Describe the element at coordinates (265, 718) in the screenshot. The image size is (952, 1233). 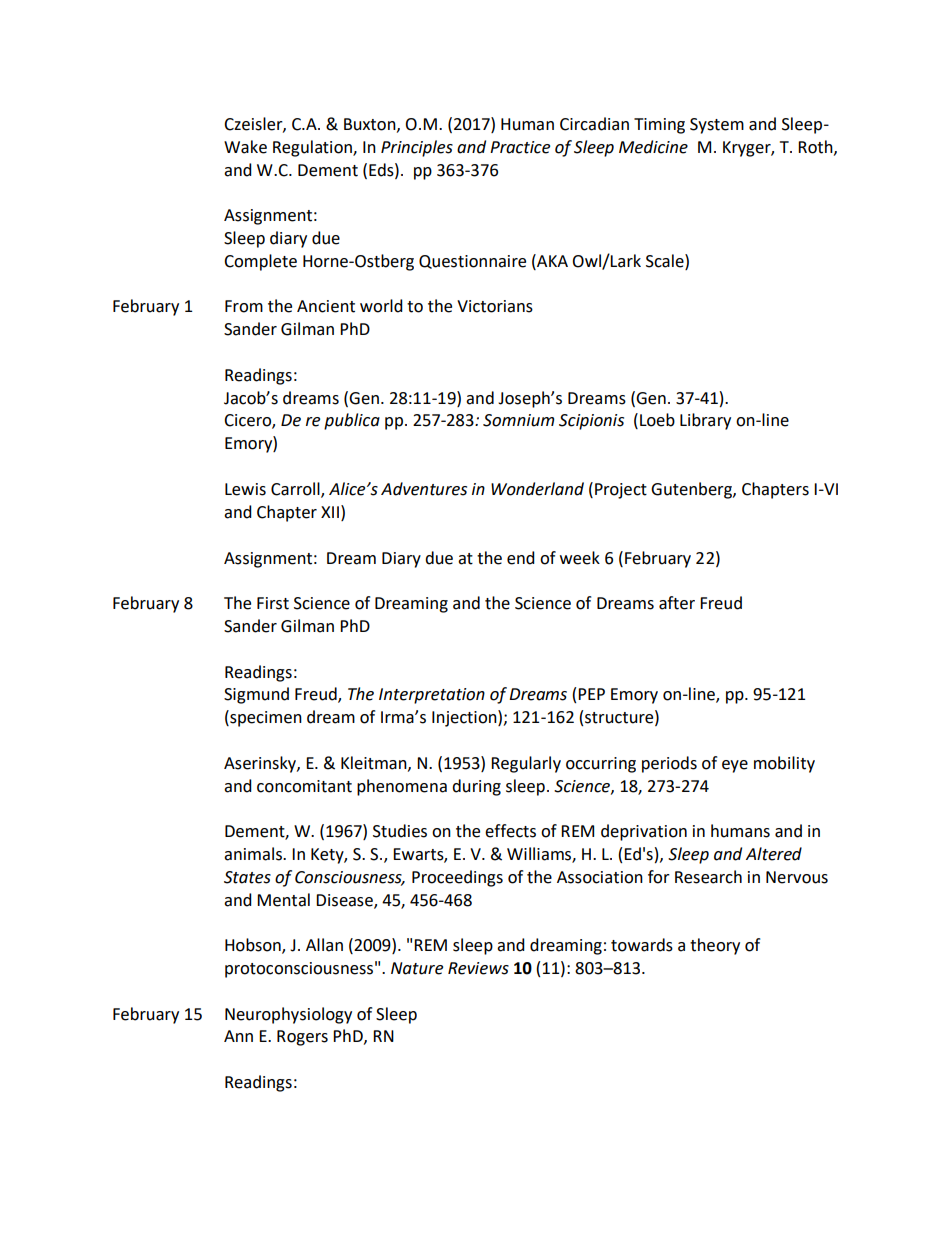
I see `specimen` at that location.
